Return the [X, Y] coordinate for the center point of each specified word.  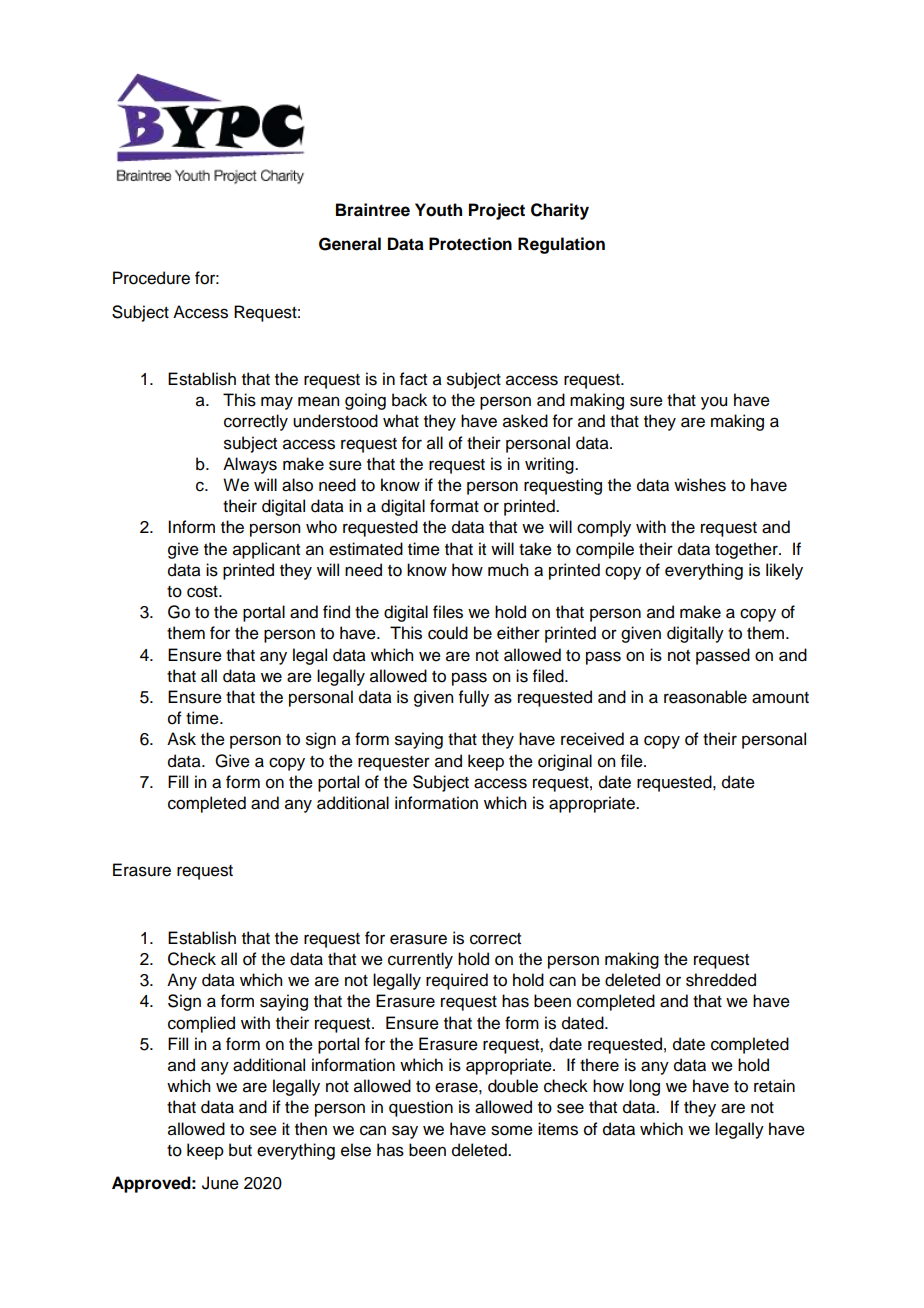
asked [525, 421]
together [747, 550]
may [277, 403]
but [240, 1150]
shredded [721, 980]
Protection [470, 244]
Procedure [151, 278]
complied [201, 1024]
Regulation [561, 245]
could [448, 633]
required [457, 981]
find [336, 612]
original [565, 762]
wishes [700, 485]
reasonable [705, 697]
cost [203, 592]
